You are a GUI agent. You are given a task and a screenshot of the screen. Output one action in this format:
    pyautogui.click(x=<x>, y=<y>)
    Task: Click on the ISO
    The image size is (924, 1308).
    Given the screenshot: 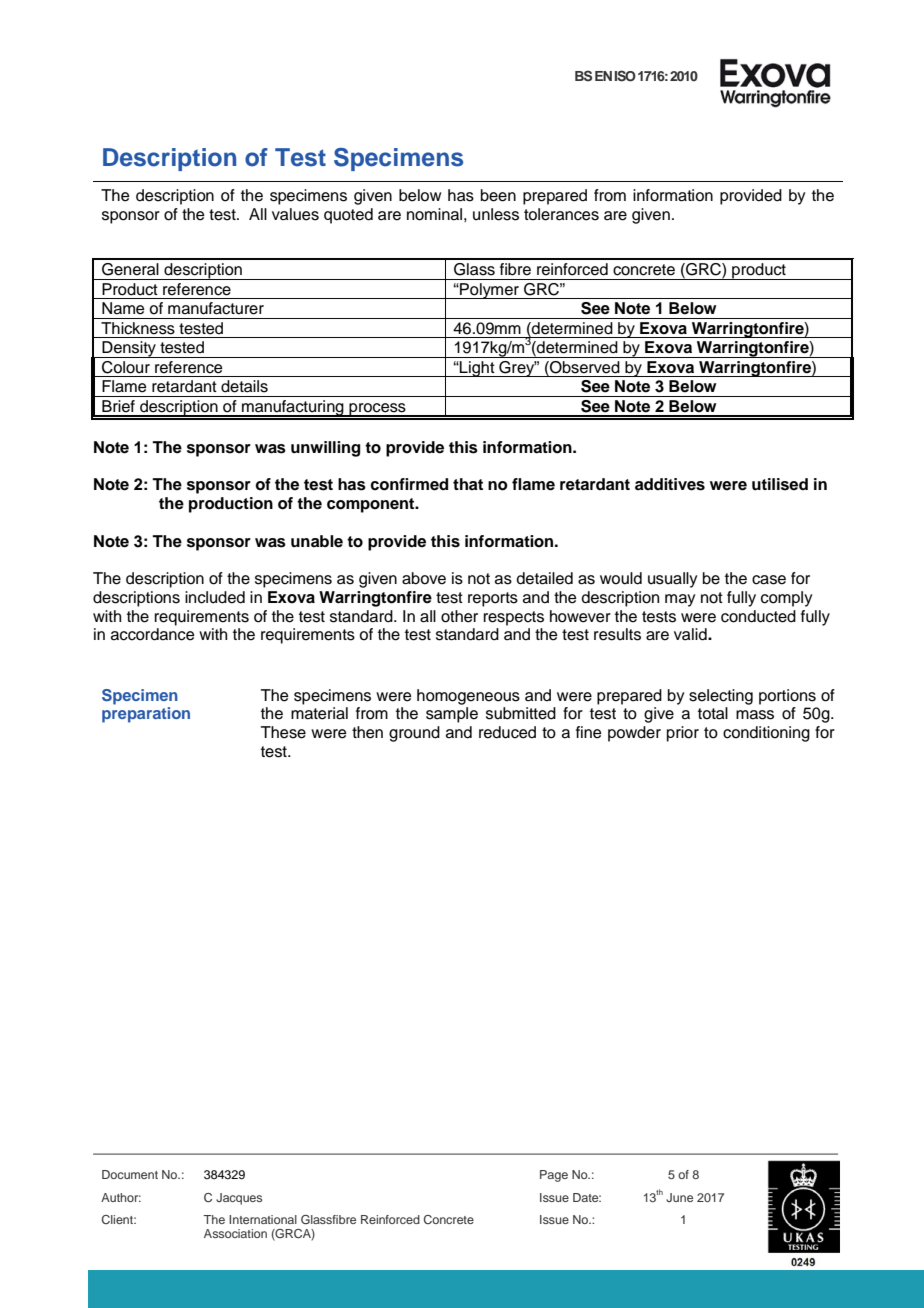 What is the action you would take?
    pyautogui.click(x=625, y=76)
